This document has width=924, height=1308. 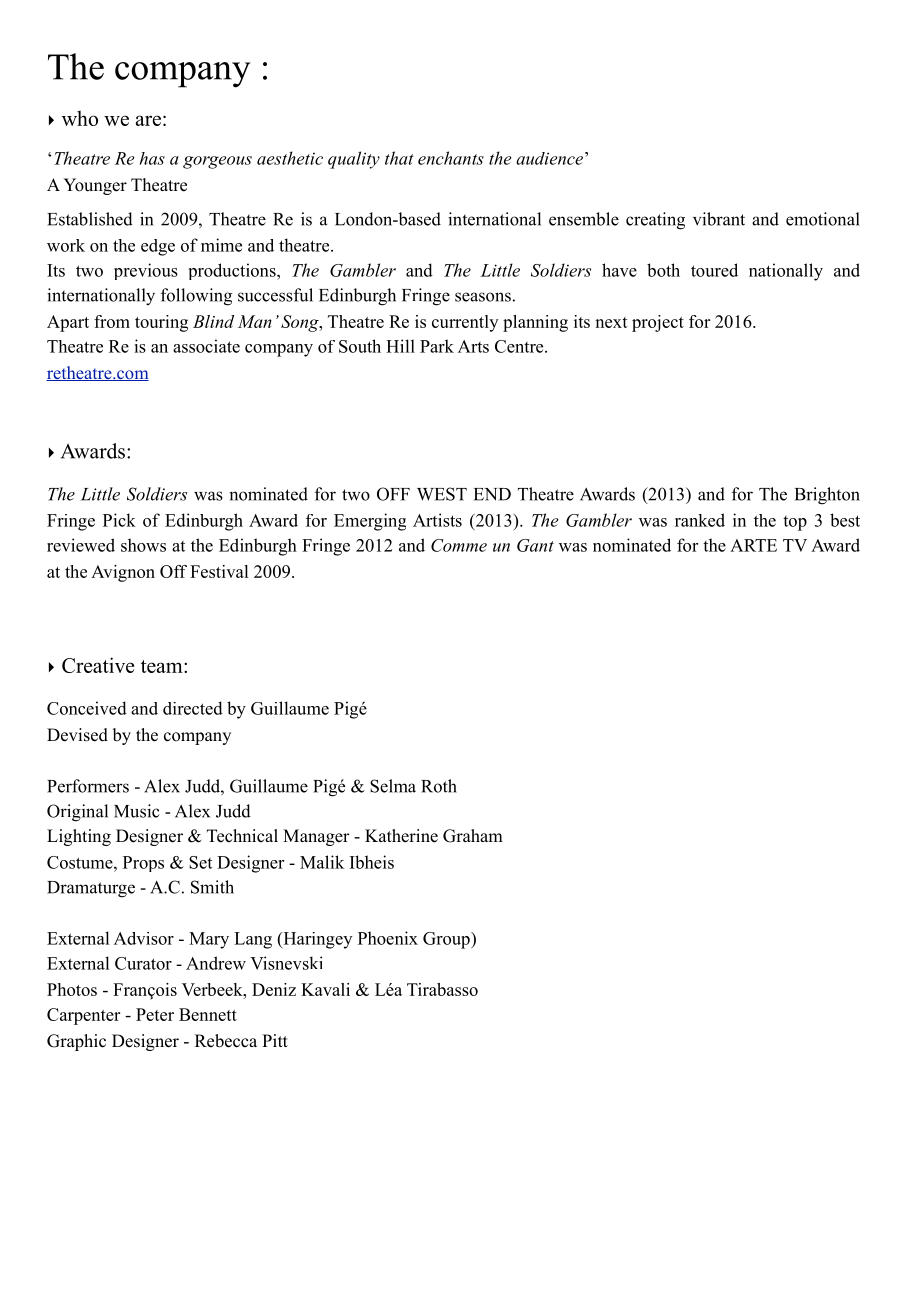 What do you see at coordinates (388, 938) in the document?
I see `Phoenix` at bounding box center [388, 938].
